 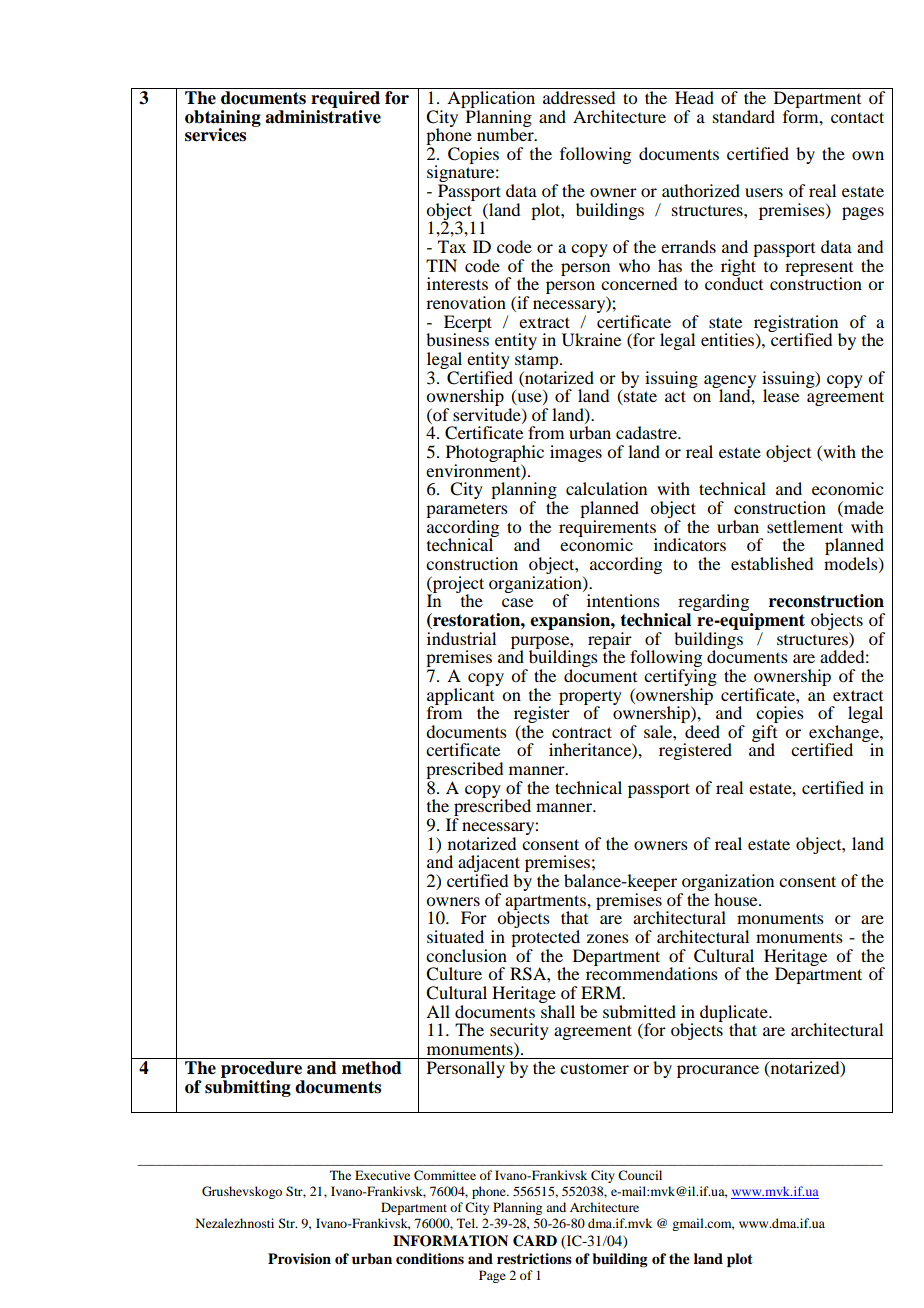 What do you see at coordinates (744, 116) in the screenshot?
I see `standard` at bounding box center [744, 116].
